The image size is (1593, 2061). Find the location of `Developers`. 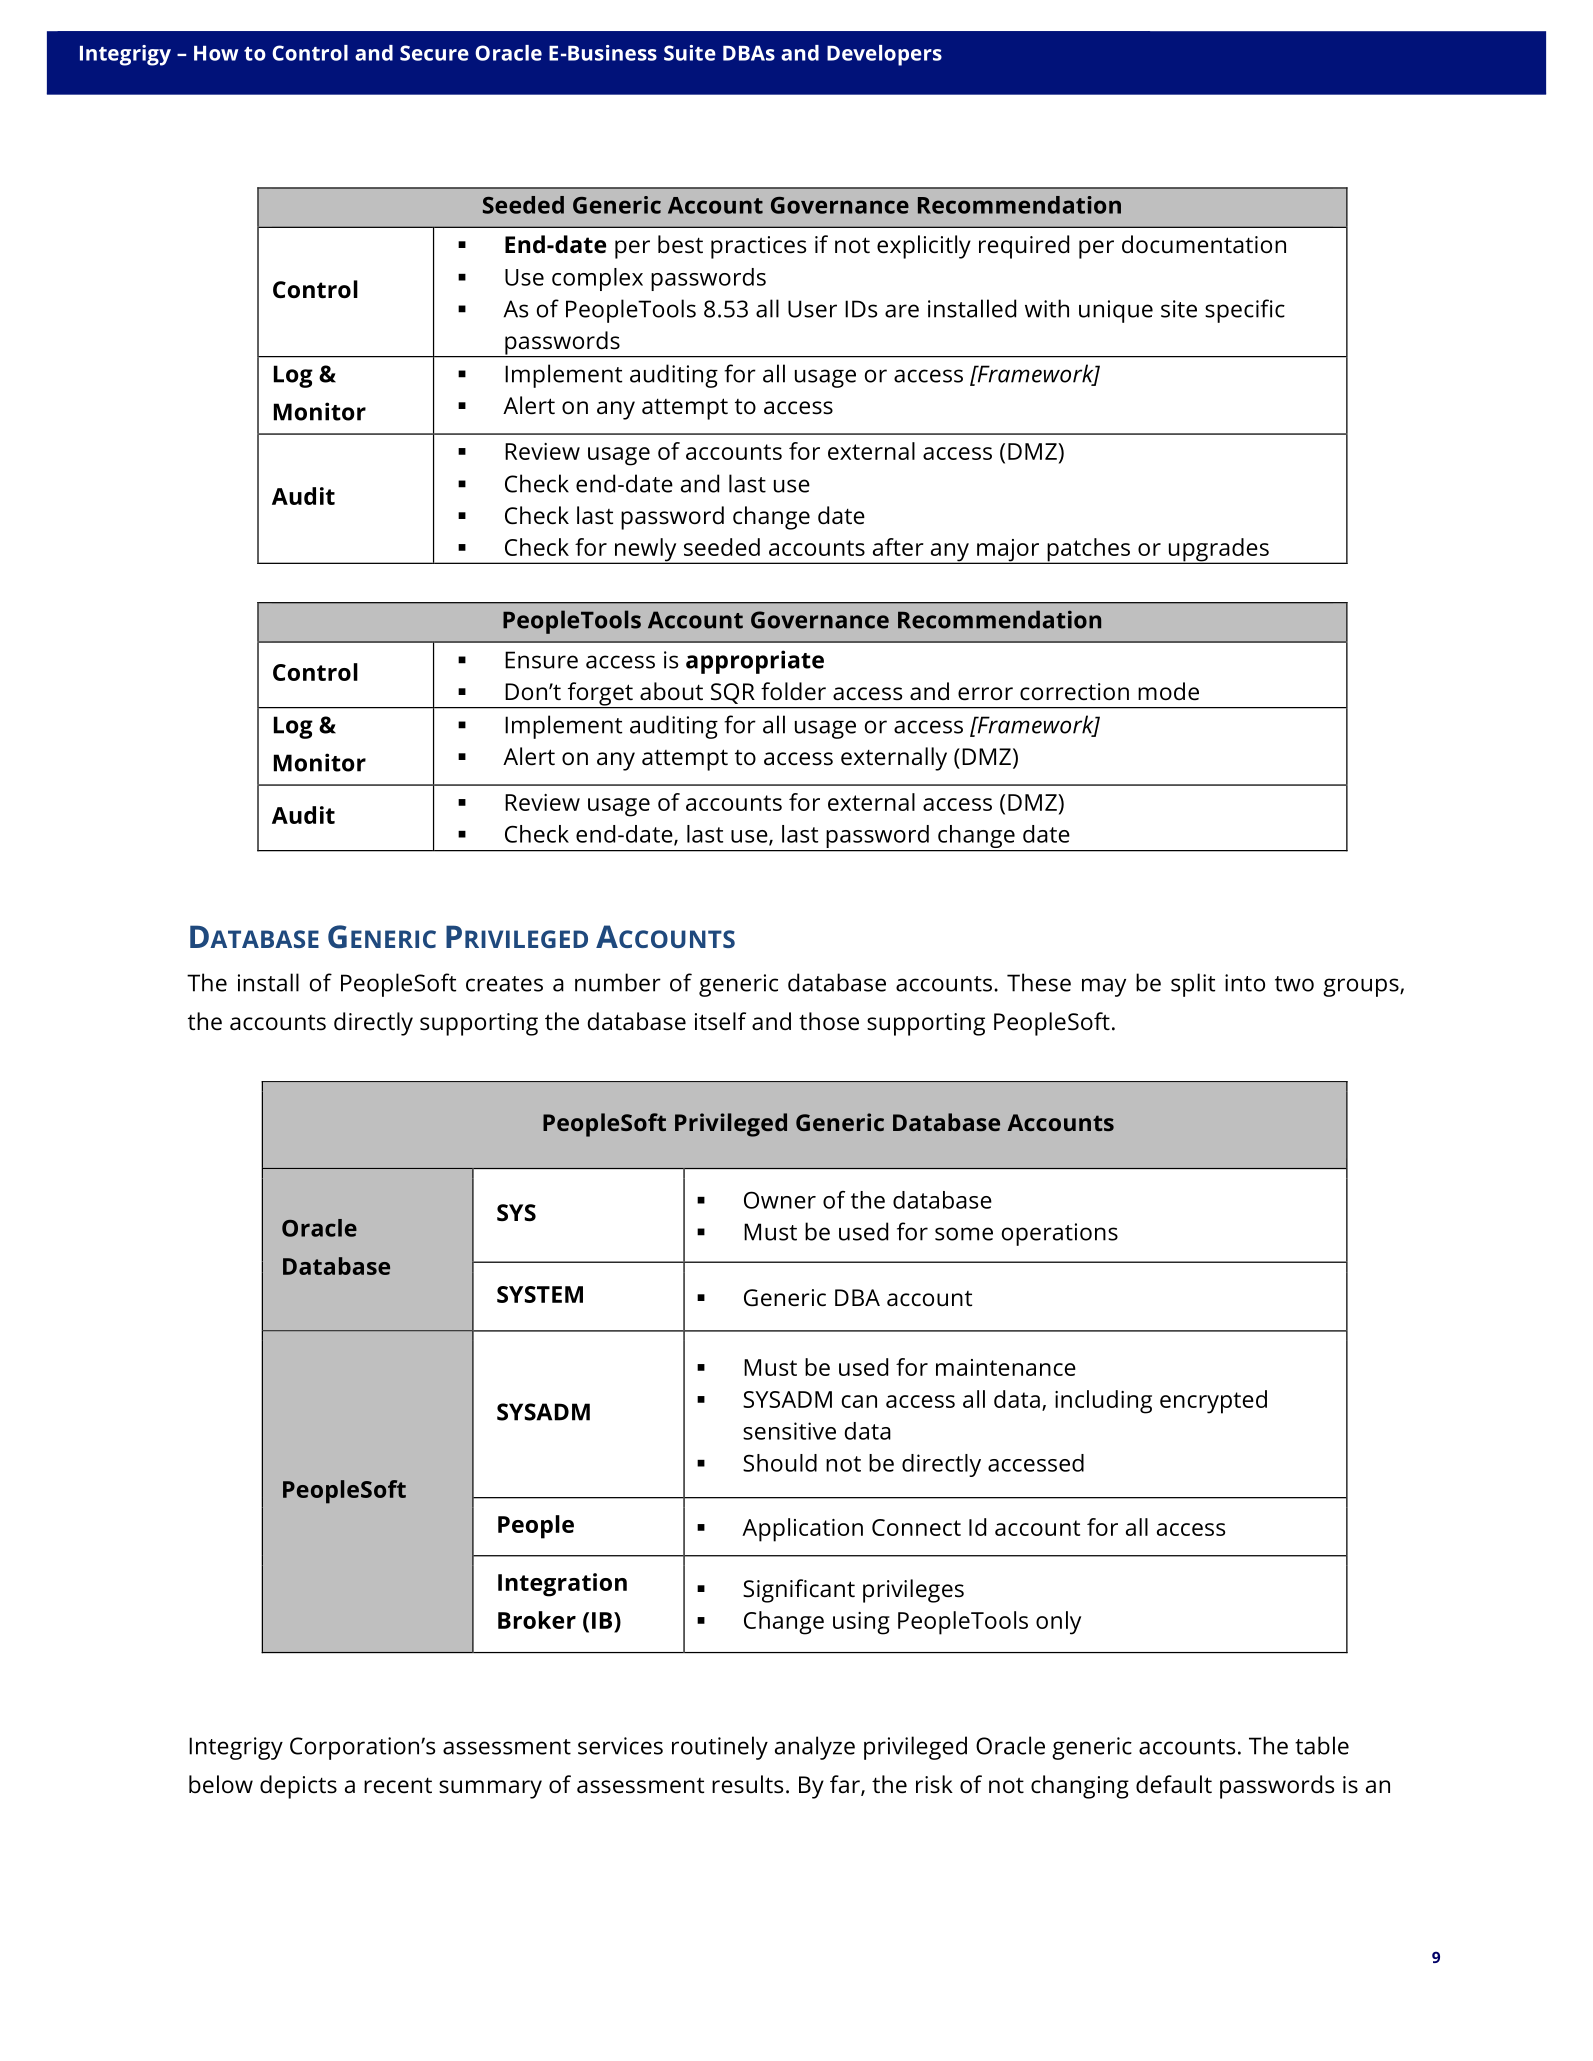

Developers is located at coordinates (884, 55).
